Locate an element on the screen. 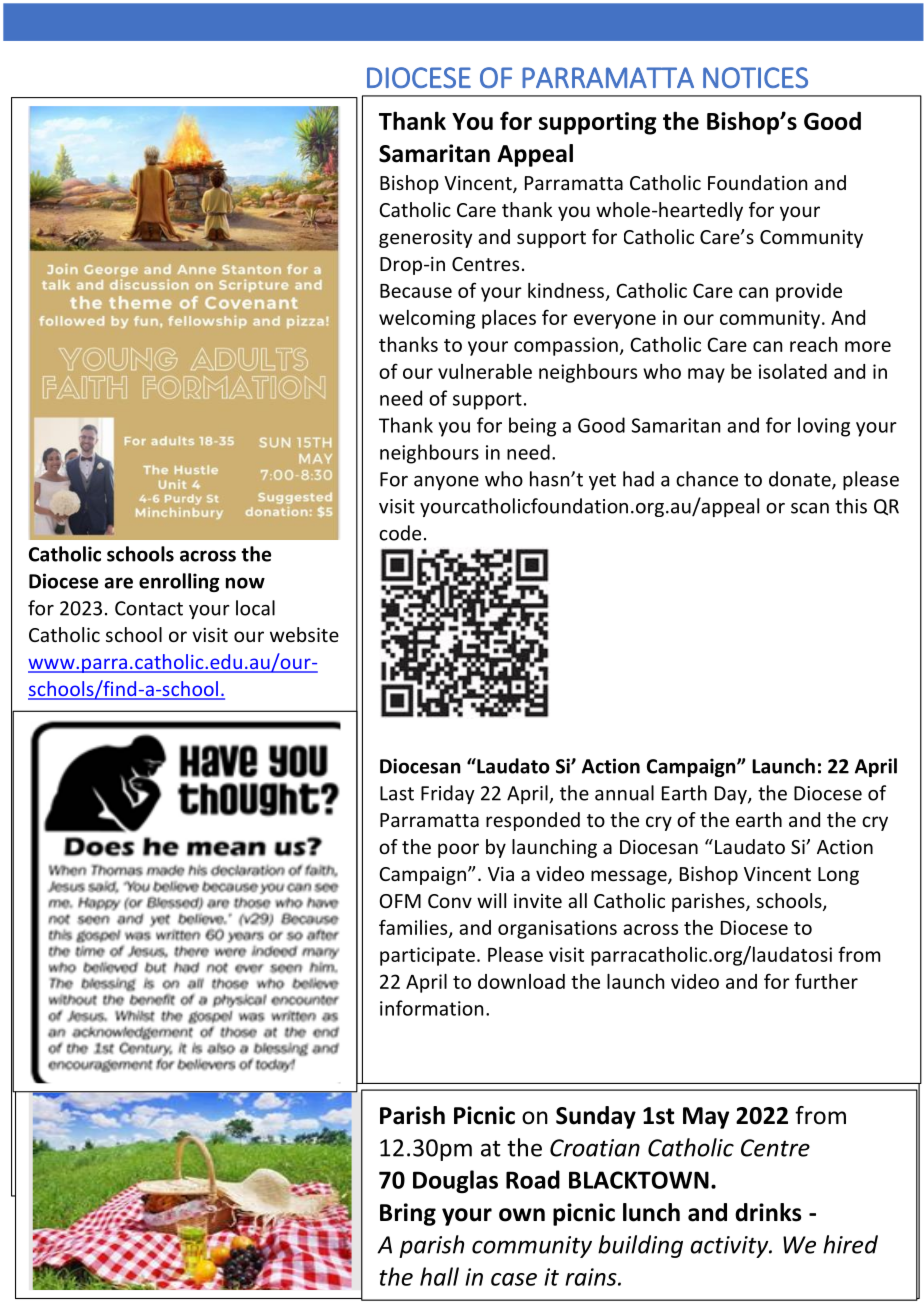  generosity is located at coordinates (425, 239).
